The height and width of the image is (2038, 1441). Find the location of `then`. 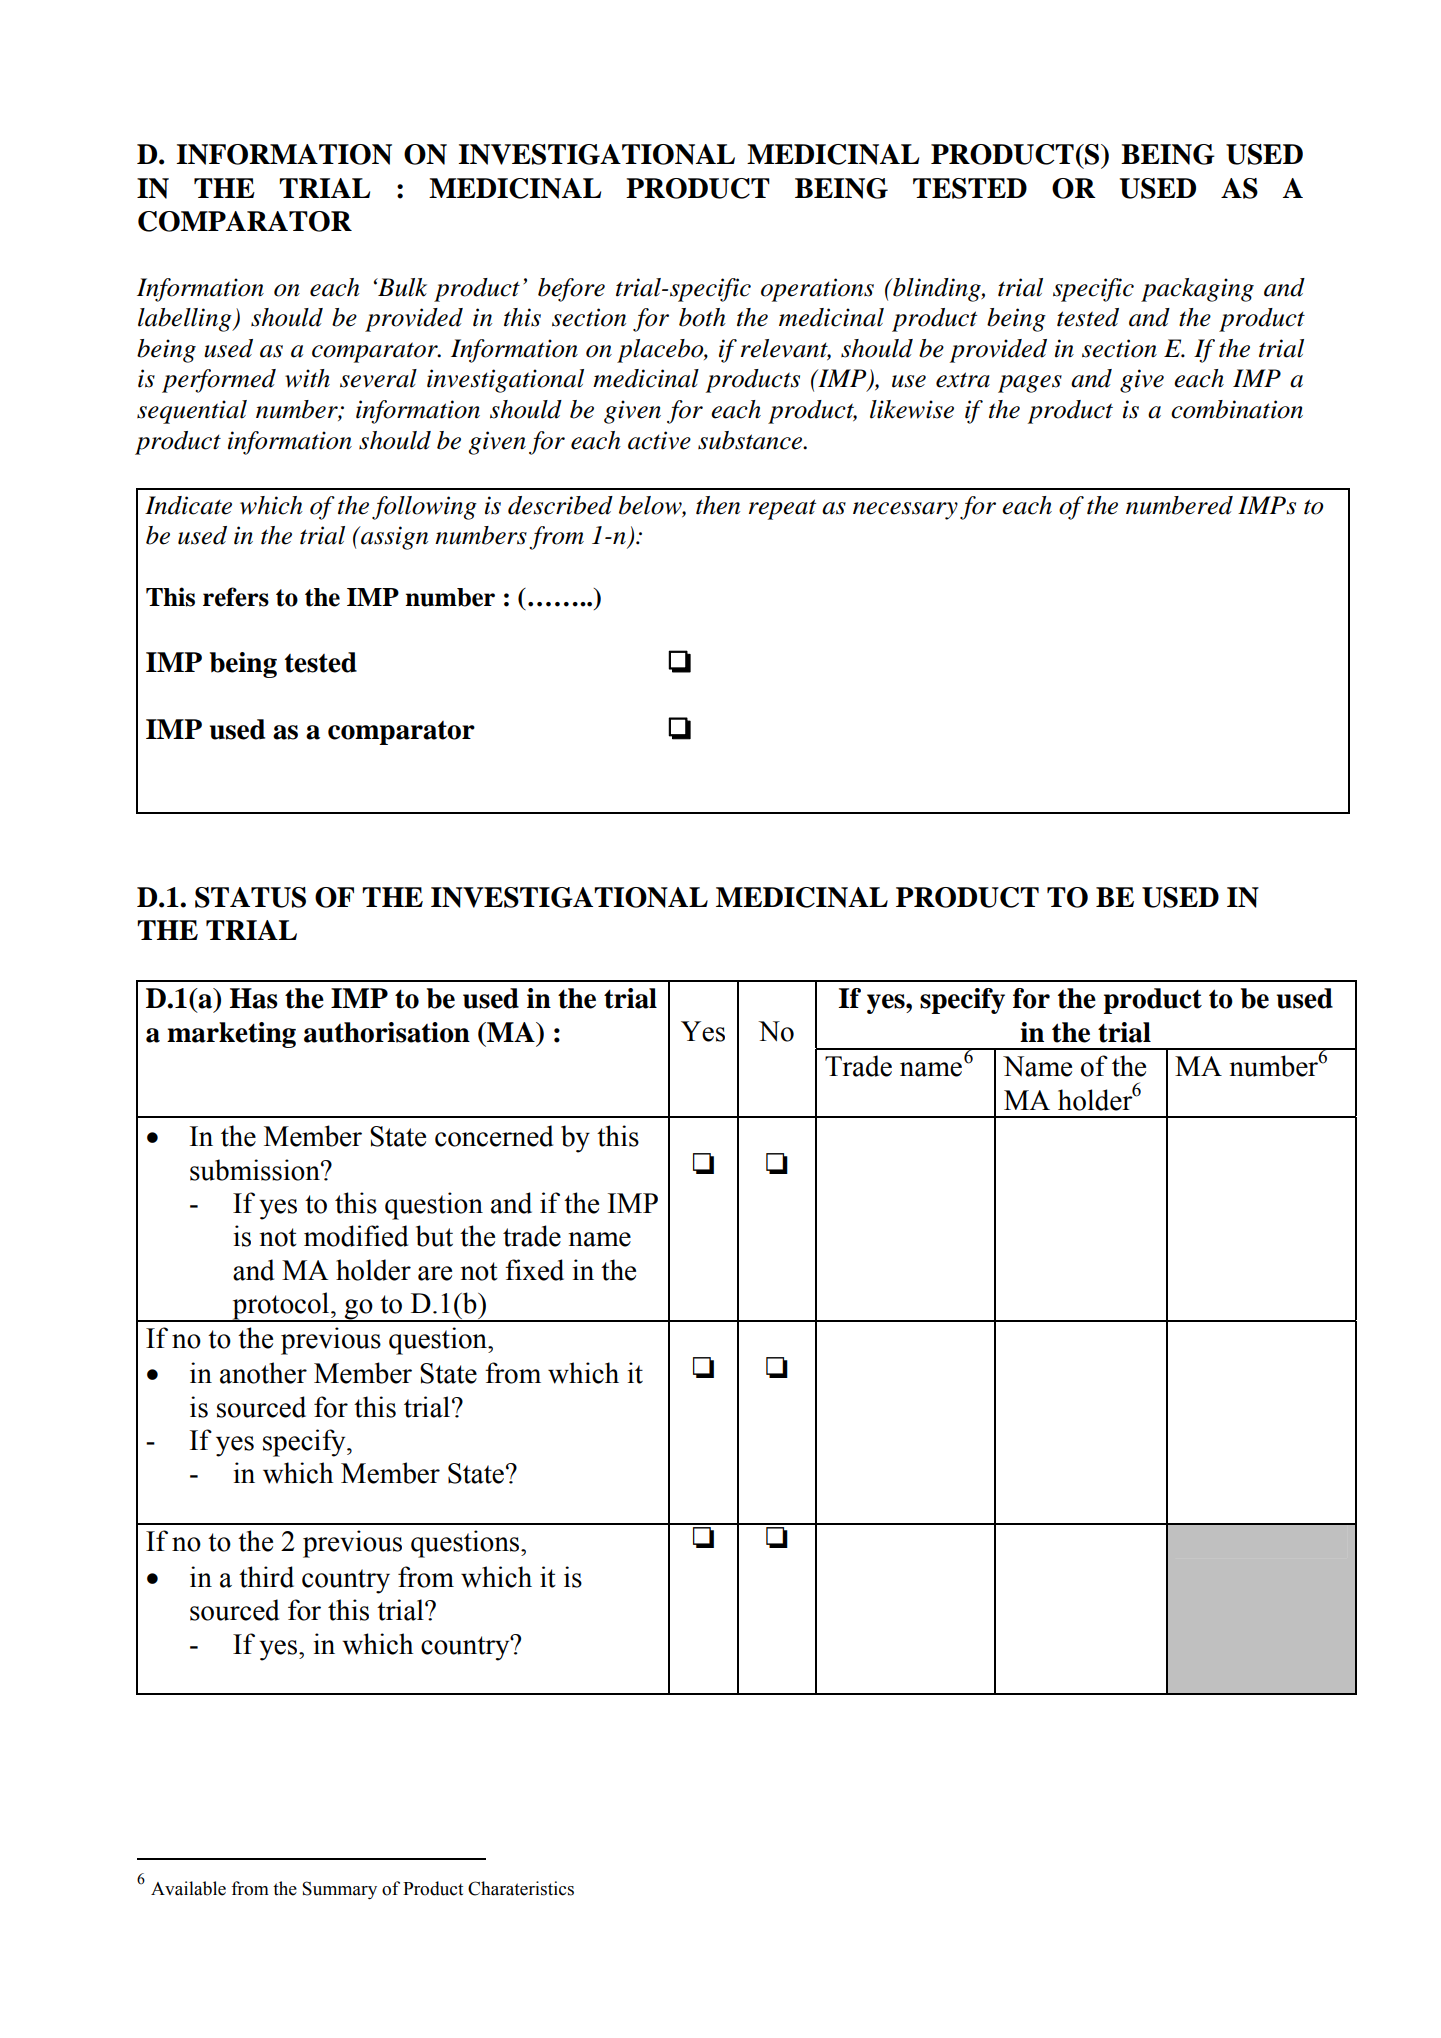

then is located at coordinates (718, 505).
